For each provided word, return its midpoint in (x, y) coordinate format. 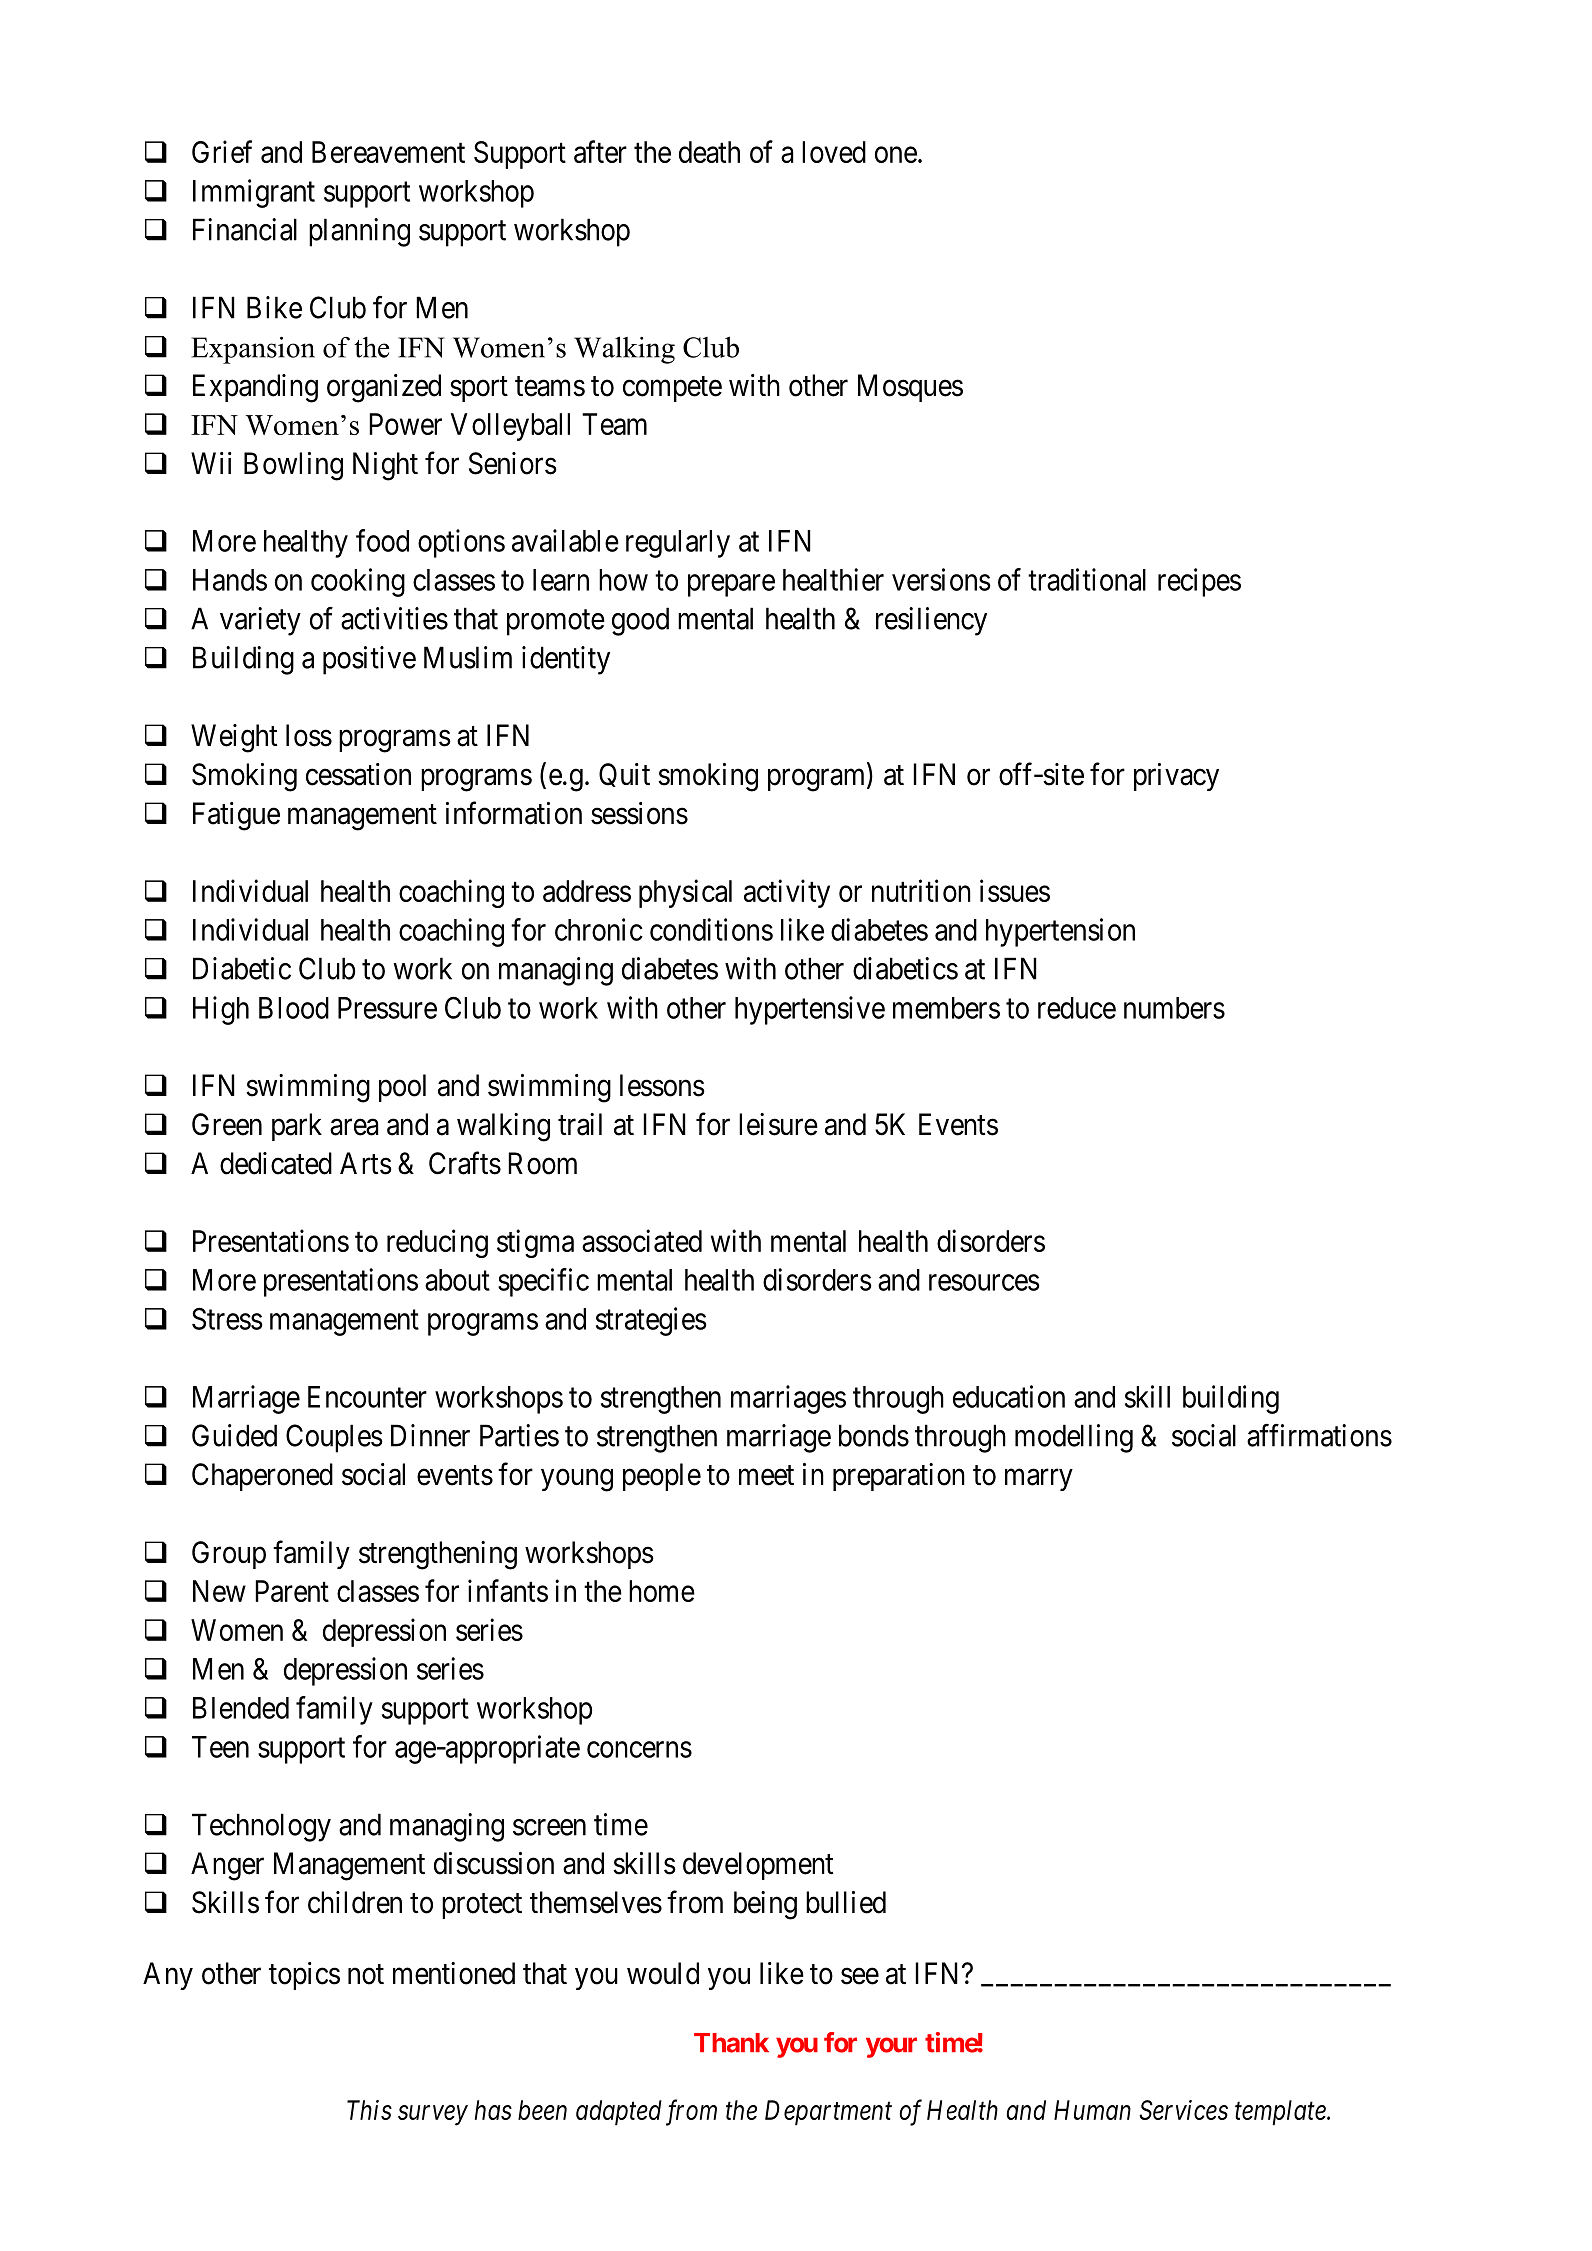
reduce (1077, 1008)
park (297, 1127)
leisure (778, 1124)
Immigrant (254, 193)
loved (834, 152)
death (709, 152)
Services (1183, 2110)
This (369, 2110)
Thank (731, 2043)
